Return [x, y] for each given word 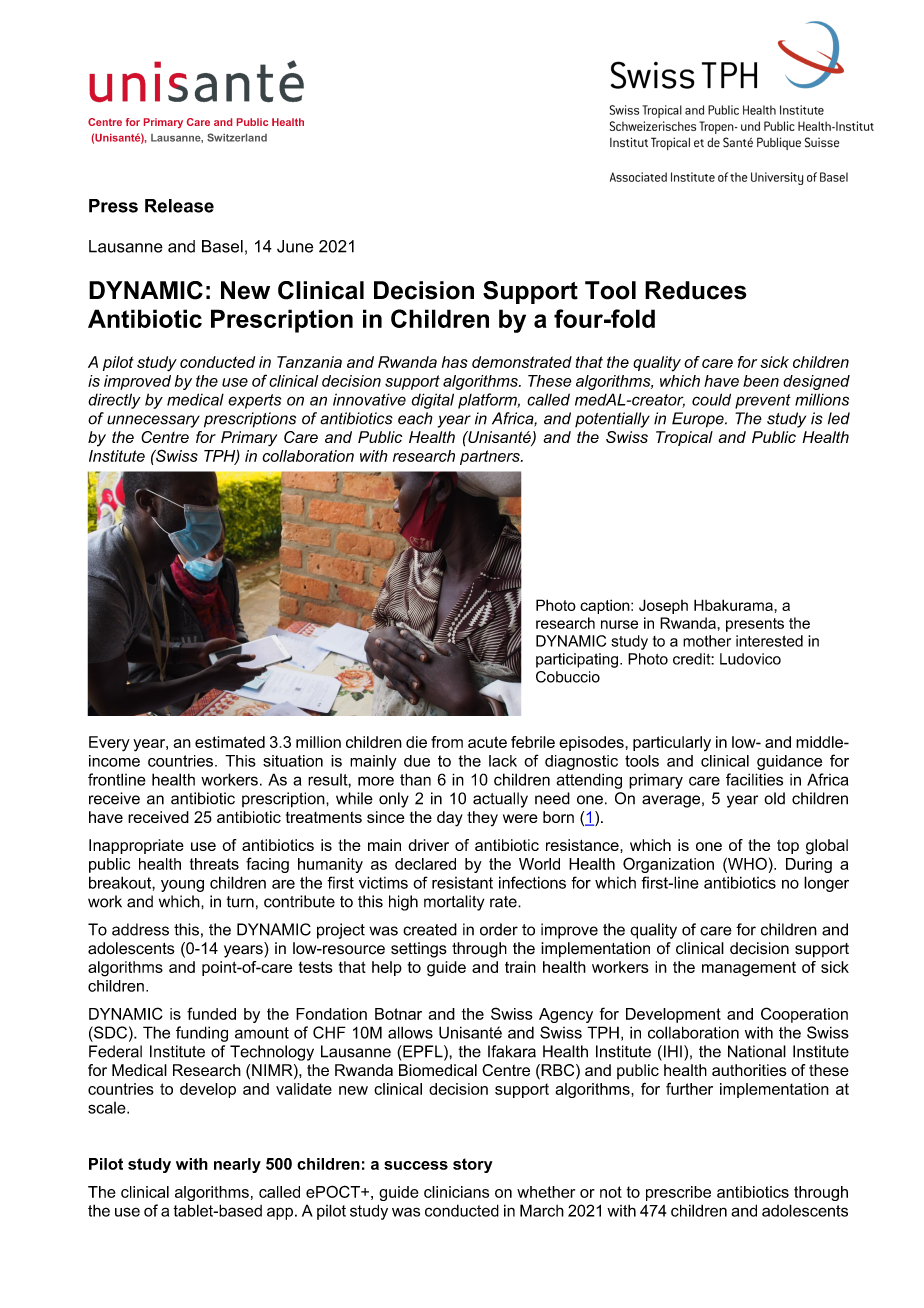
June [295, 246]
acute [487, 742]
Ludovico [750, 659]
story [473, 1165]
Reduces [695, 290]
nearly [237, 1165]
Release [179, 206]
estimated [230, 742]
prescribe [678, 1193]
